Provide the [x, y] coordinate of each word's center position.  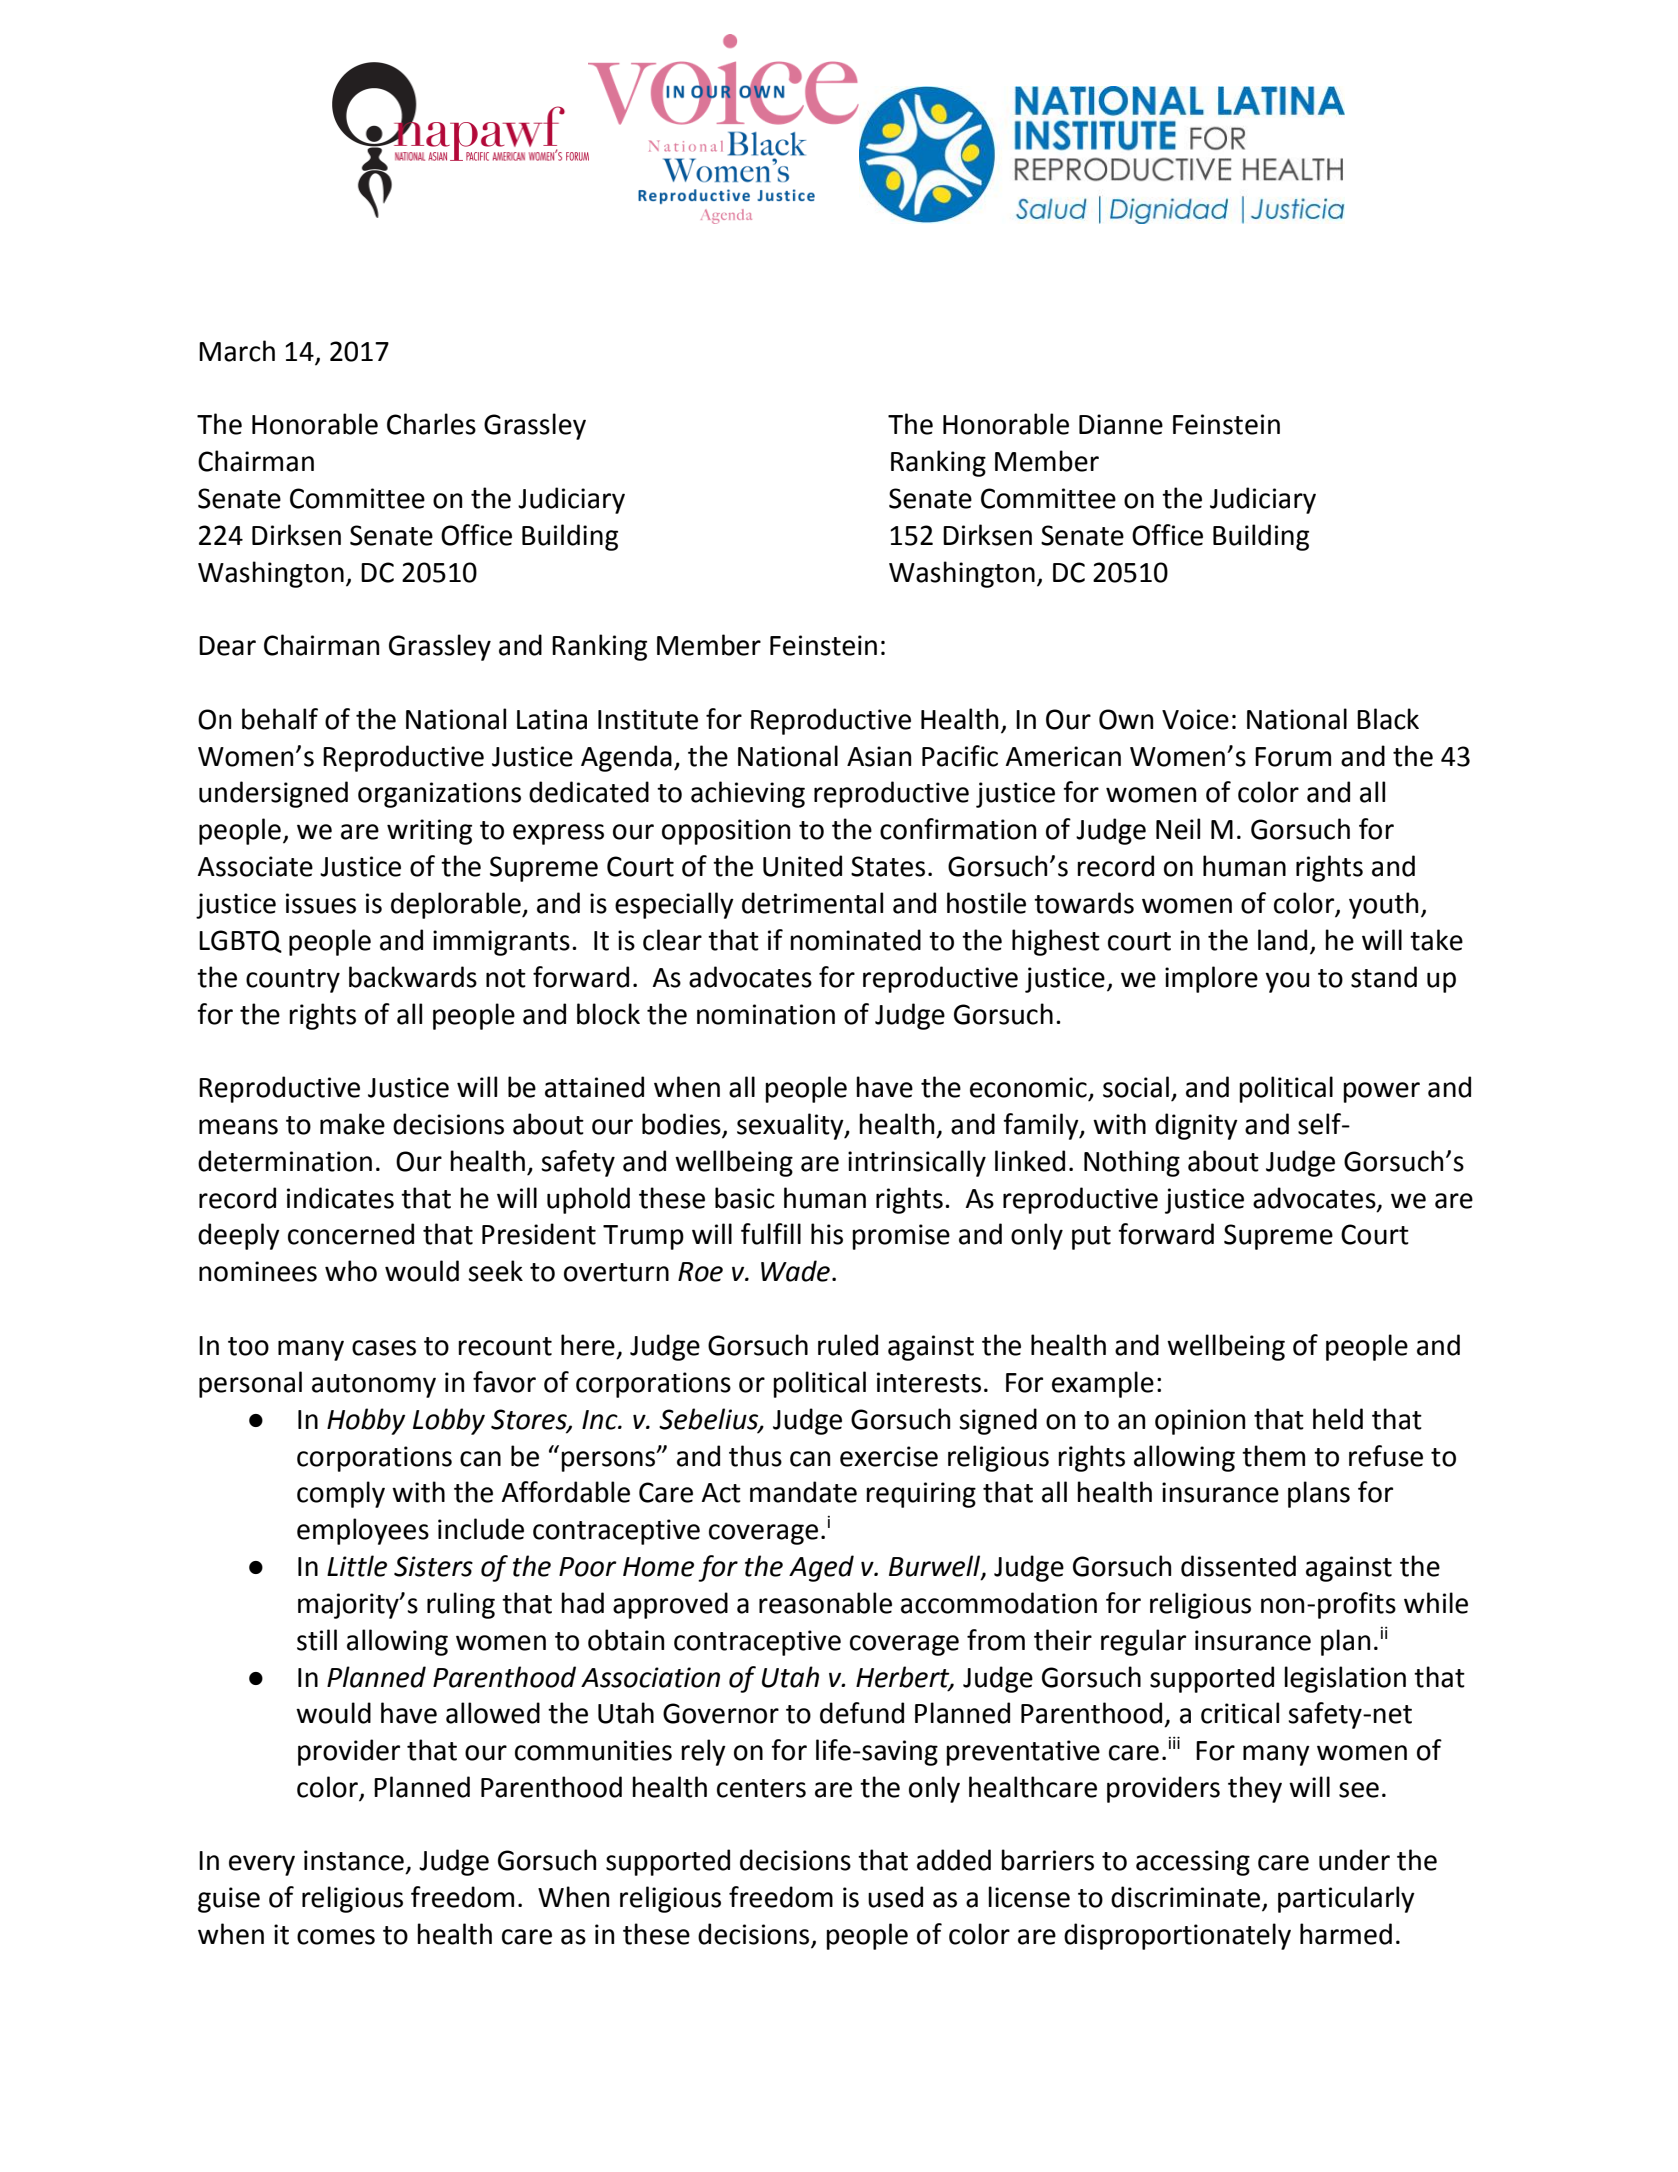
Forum [1293, 757]
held [1338, 1419]
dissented [1238, 1566]
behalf [280, 719]
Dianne [1121, 424]
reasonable [825, 1603]
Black [1388, 719]
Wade [795, 1271]
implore [1211, 979]
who [351, 1271]
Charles [431, 424]
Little [357, 1566]
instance [354, 1860]
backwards [413, 977]
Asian [879, 756]
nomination [766, 1014]
